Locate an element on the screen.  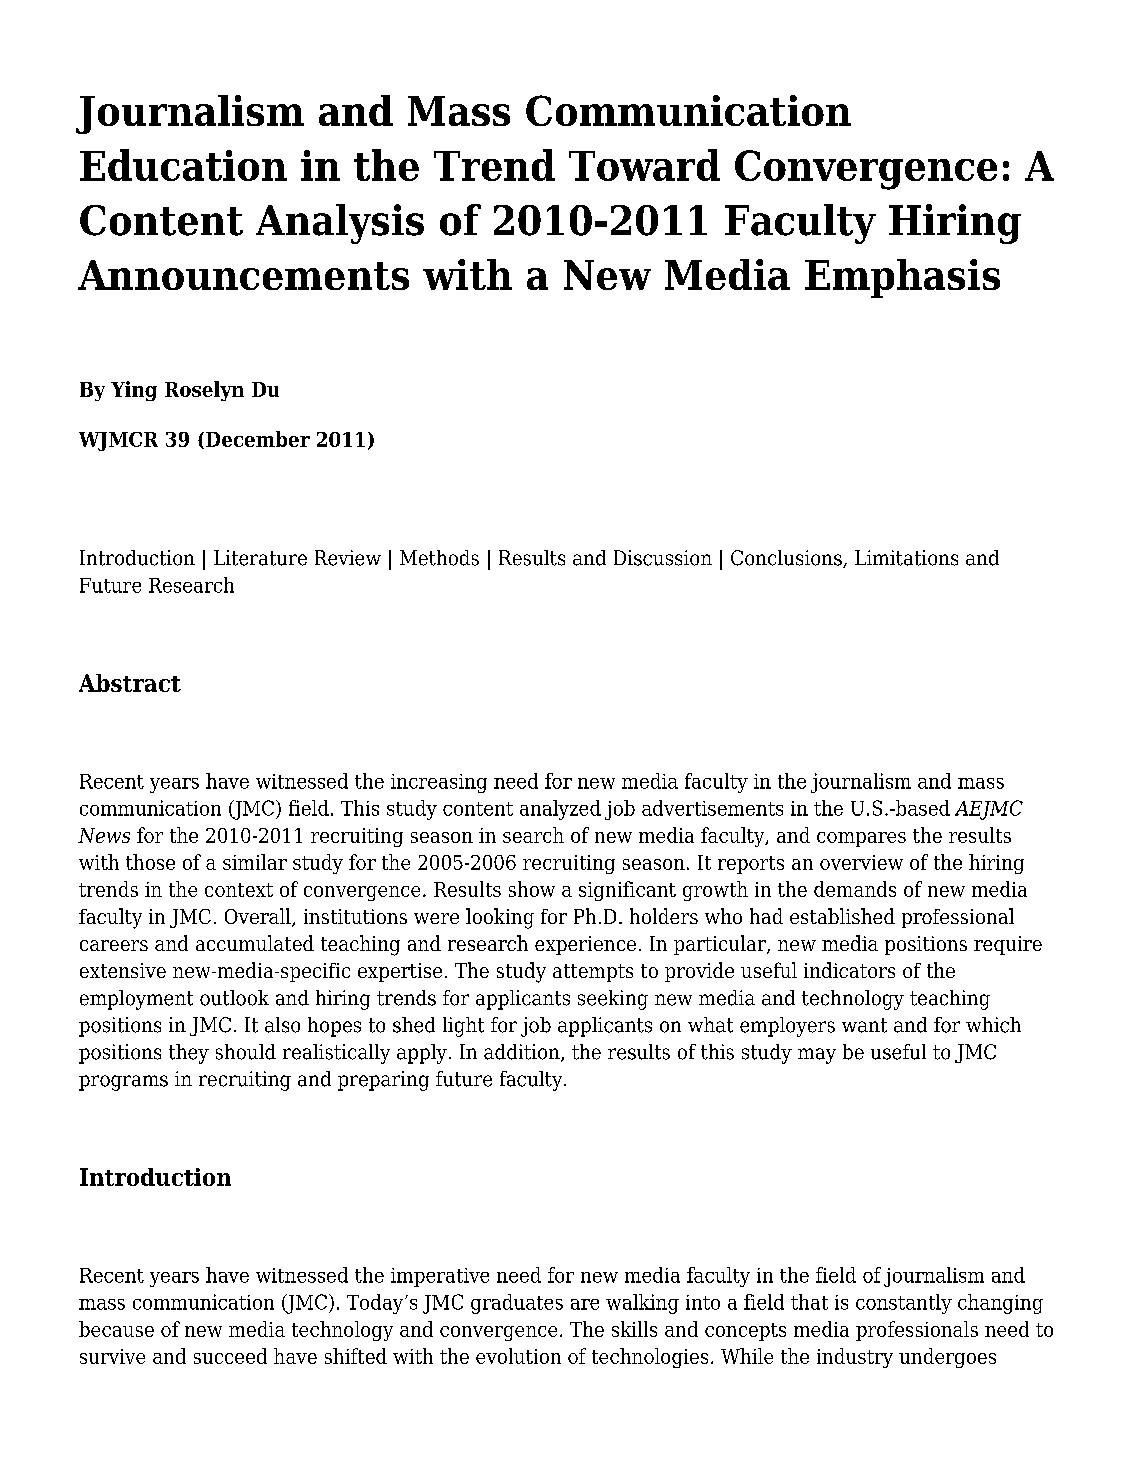
succeed is located at coordinates (230, 1356).
